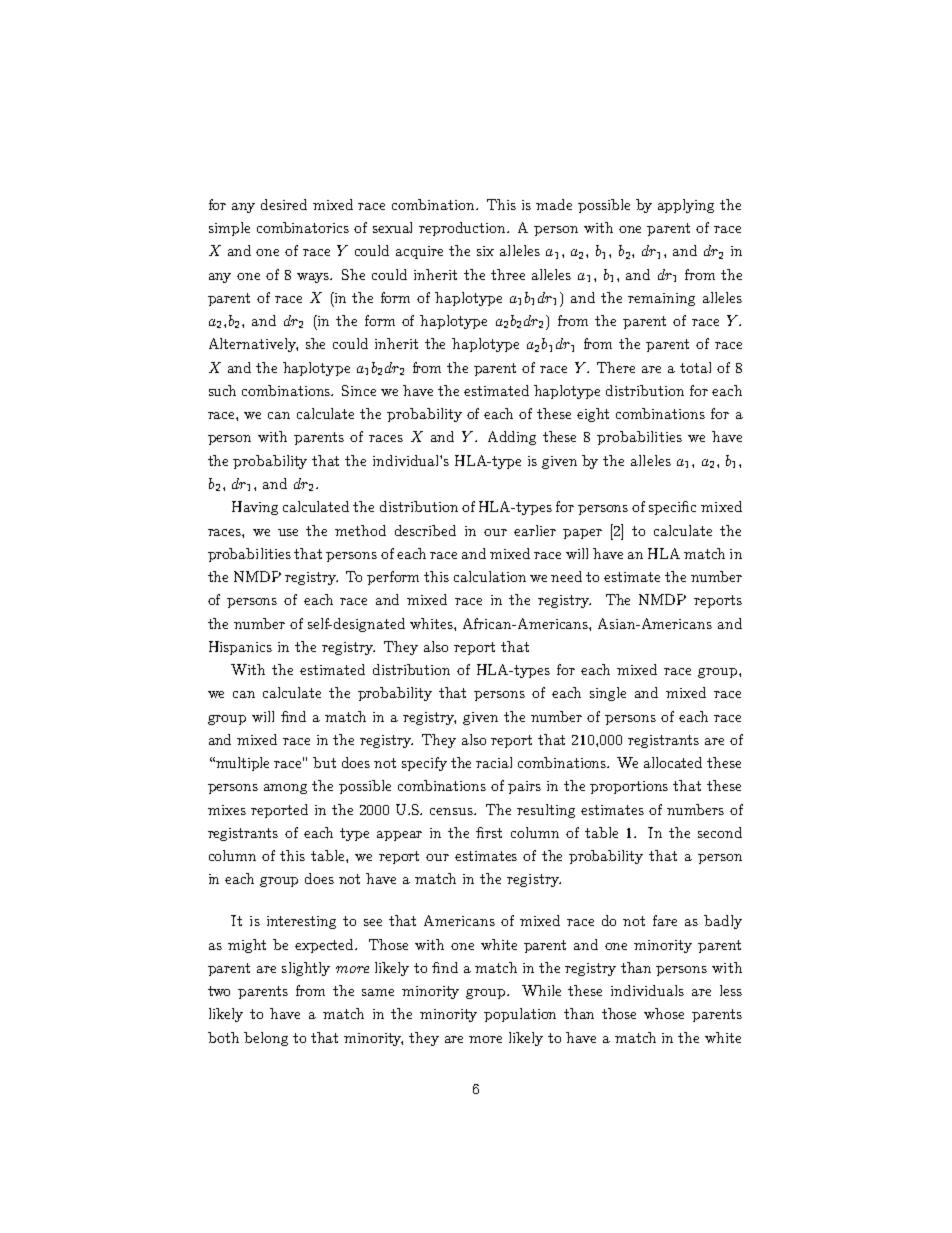 This page has height=1233, width=952. Describe the element at coordinates (686, 206) in the page. I see `applying` at that location.
